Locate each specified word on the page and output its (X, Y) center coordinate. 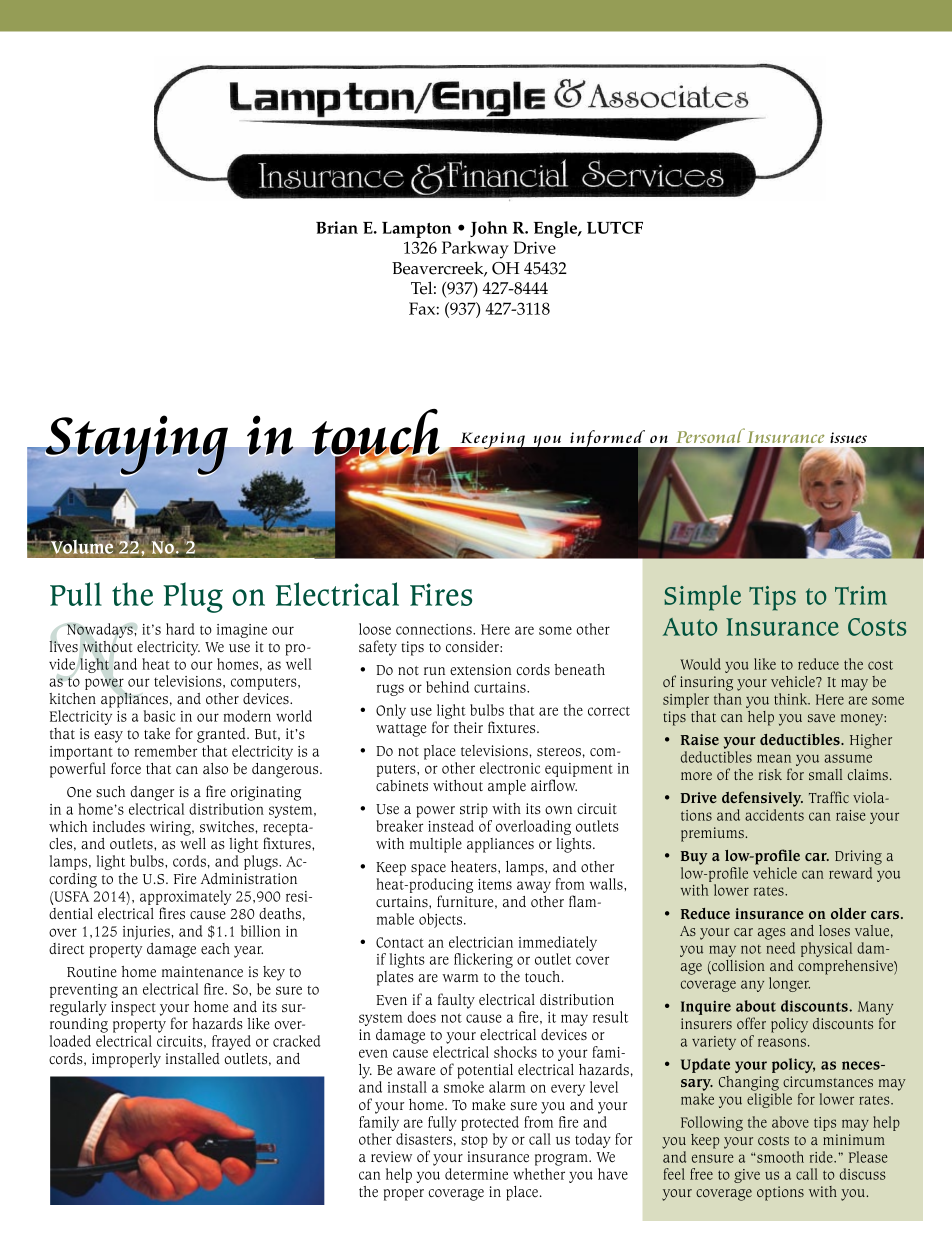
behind (447, 687)
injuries (147, 933)
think (792, 699)
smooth (780, 1157)
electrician (481, 942)
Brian (337, 227)
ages (772, 934)
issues (848, 437)
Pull (76, 594)
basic (159, 716)
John (489, 229)
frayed (231, 1042)
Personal (710, 435)
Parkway (475, 250)
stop (474, 1141)
